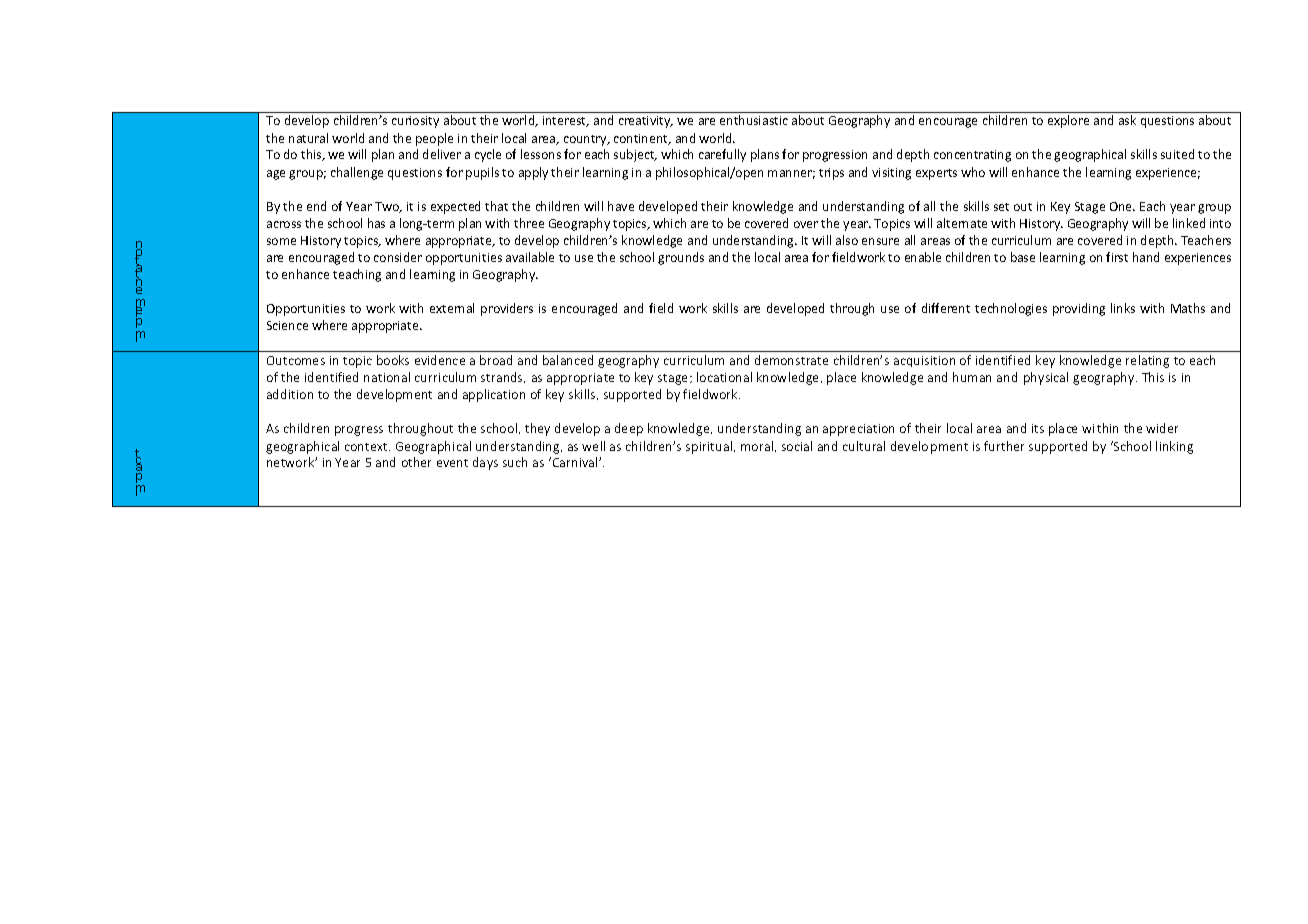 This image has height=924, width=1308. What do you see at coordinates (415, 122) in the image?
I see `curiosity` at bounding box center [415, 122].
